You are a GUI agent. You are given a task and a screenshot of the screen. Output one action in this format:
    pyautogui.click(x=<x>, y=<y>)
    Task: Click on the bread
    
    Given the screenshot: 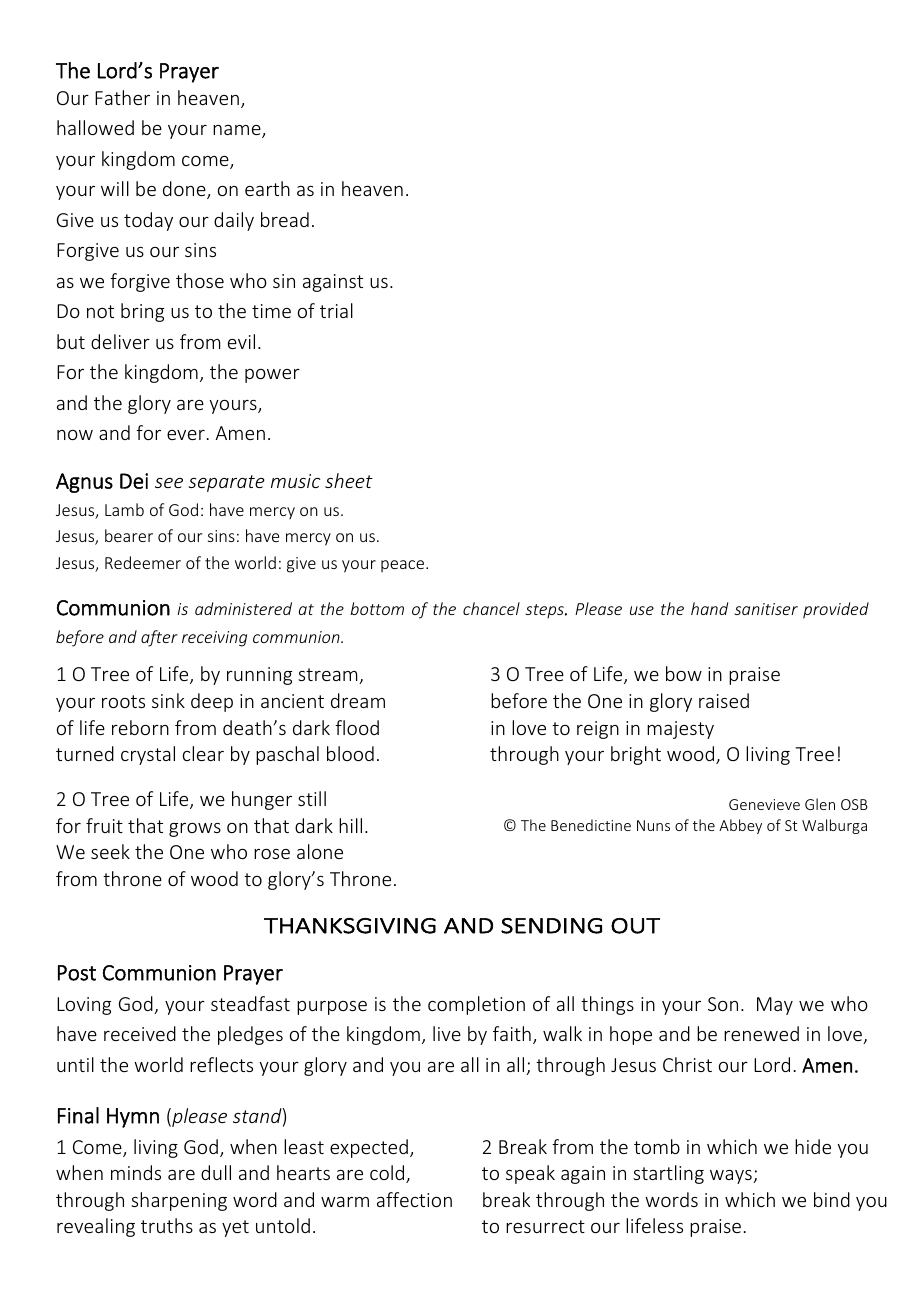 What is the action you would take?
    pyautogui.click(x=285, y=219)
